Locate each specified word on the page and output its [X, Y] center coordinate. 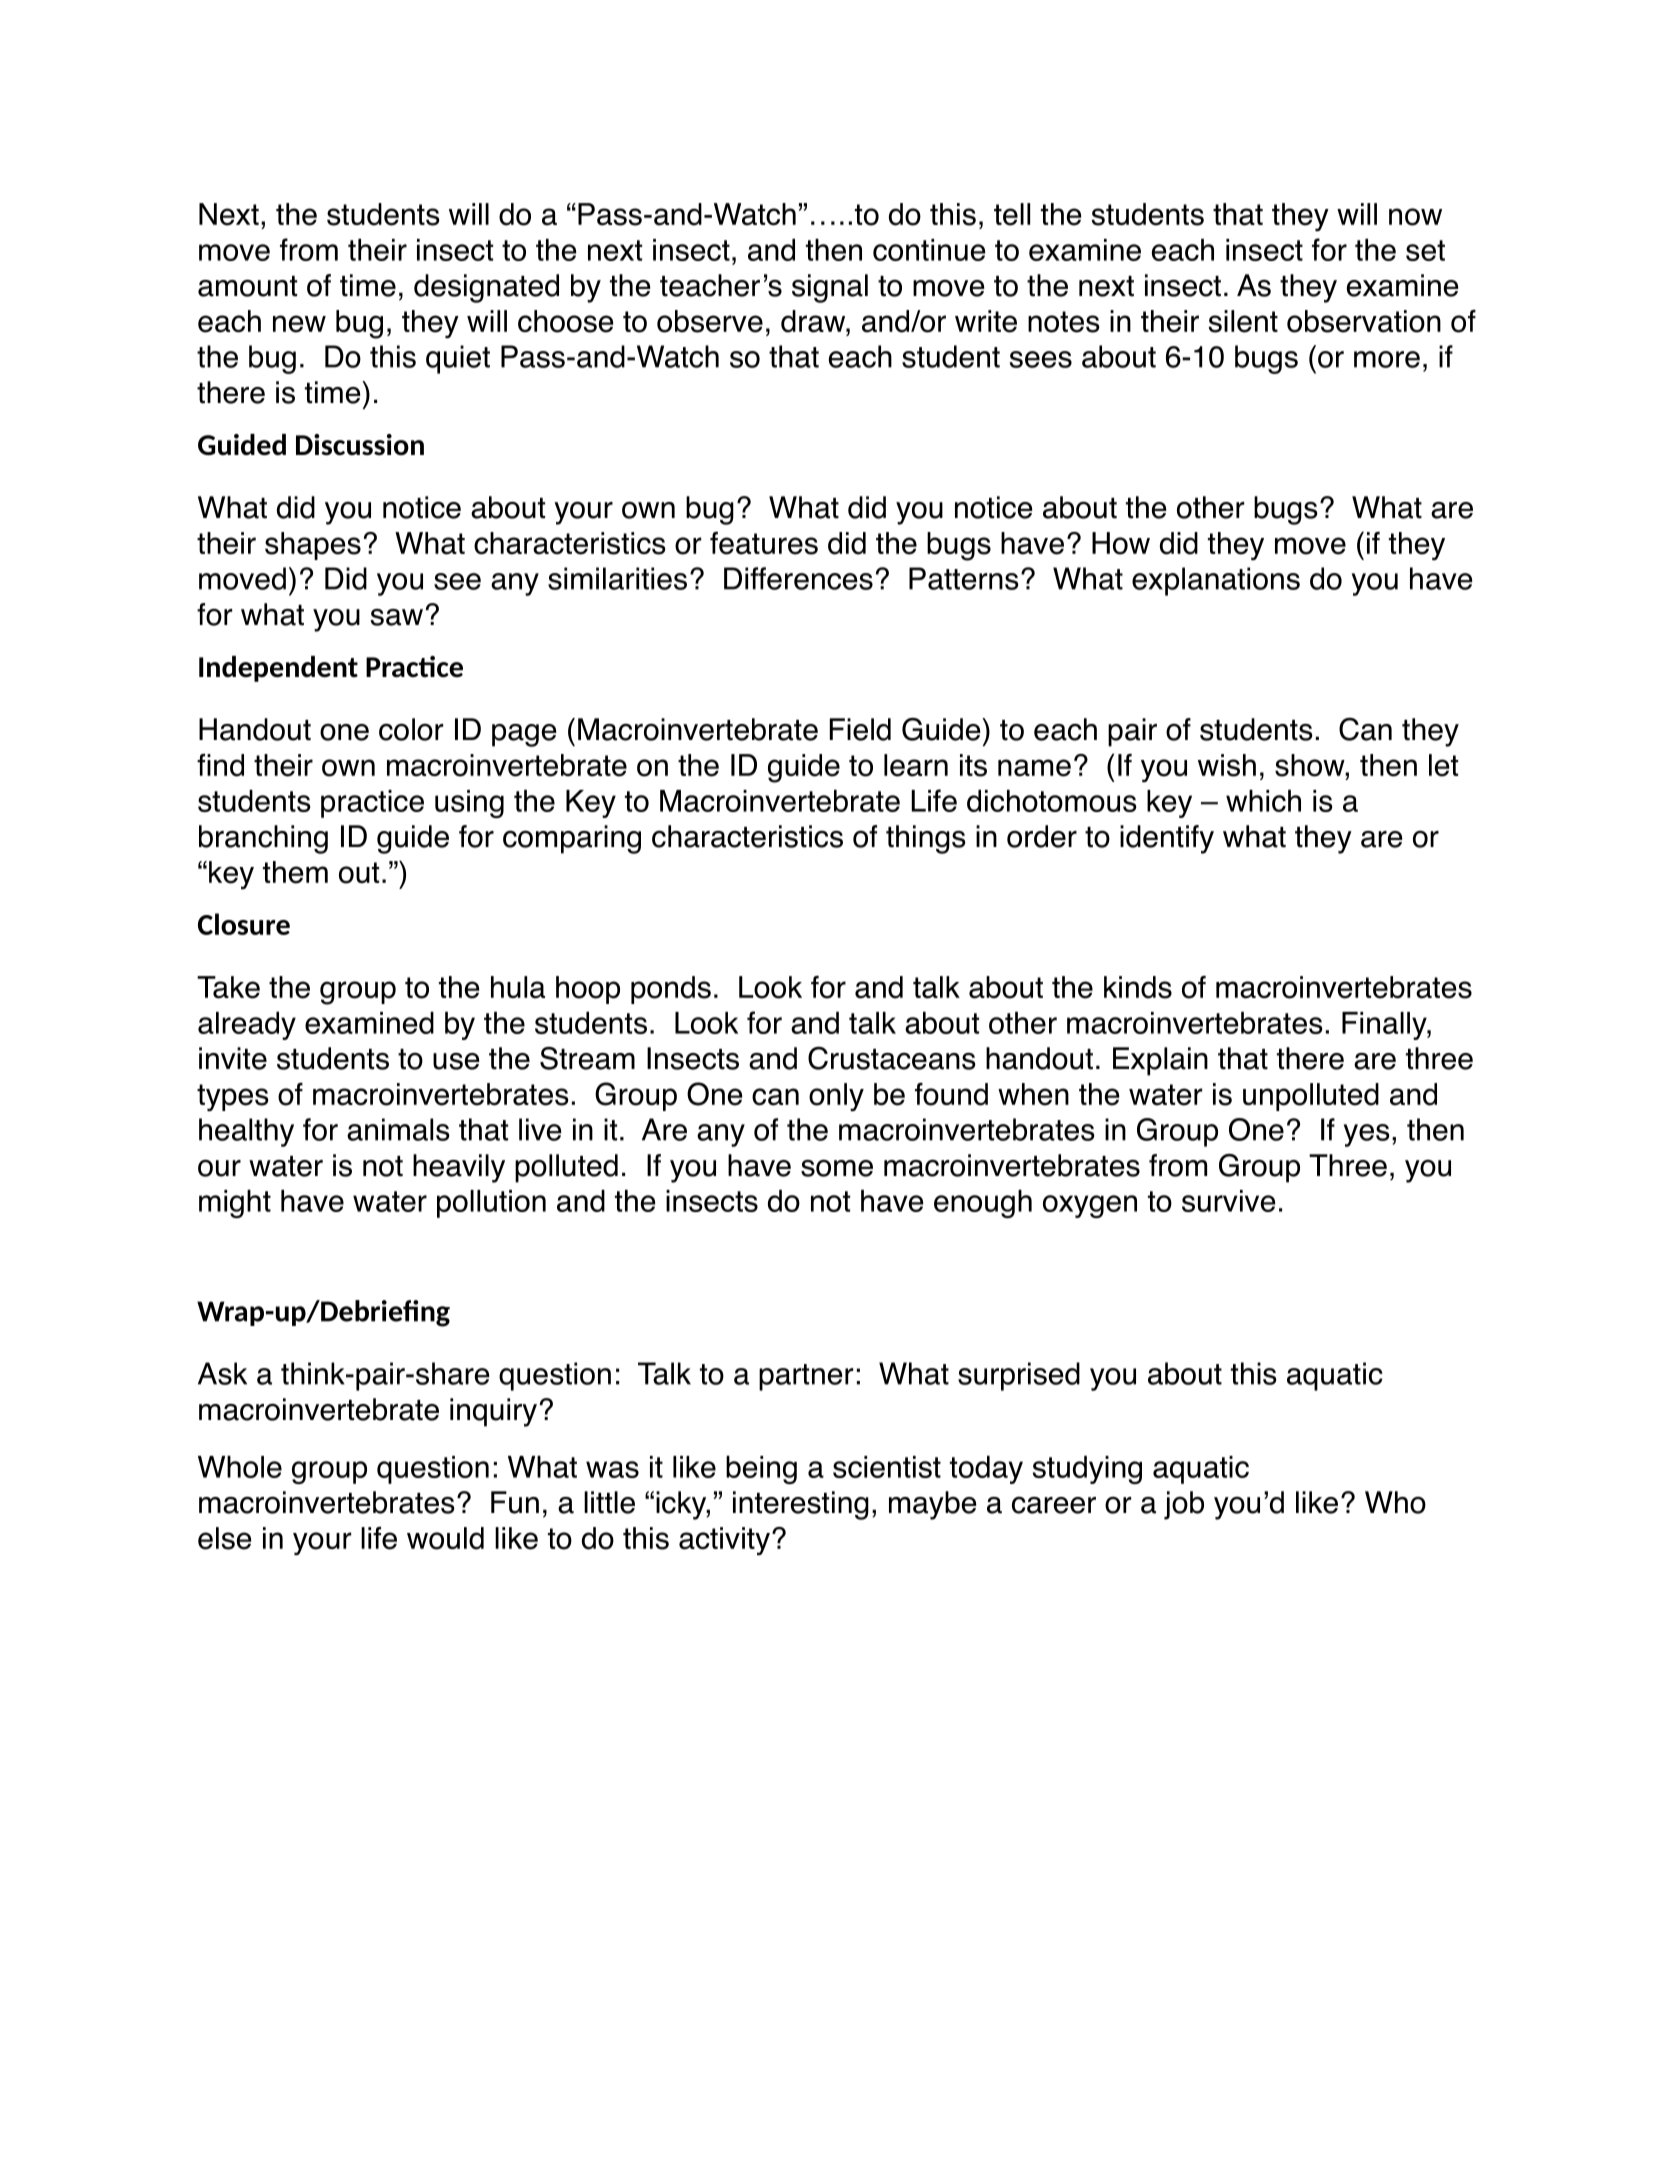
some [837, 1168]
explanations [1216, 581]
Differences [798, 578]
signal [830, 288]
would [445, 1538]
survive [1228, 1201]
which [1263, 800]
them [295, 872]
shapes [313, 546]
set [1425, 250]
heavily [459, 1168]
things [926, 839]
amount [247, 286]
